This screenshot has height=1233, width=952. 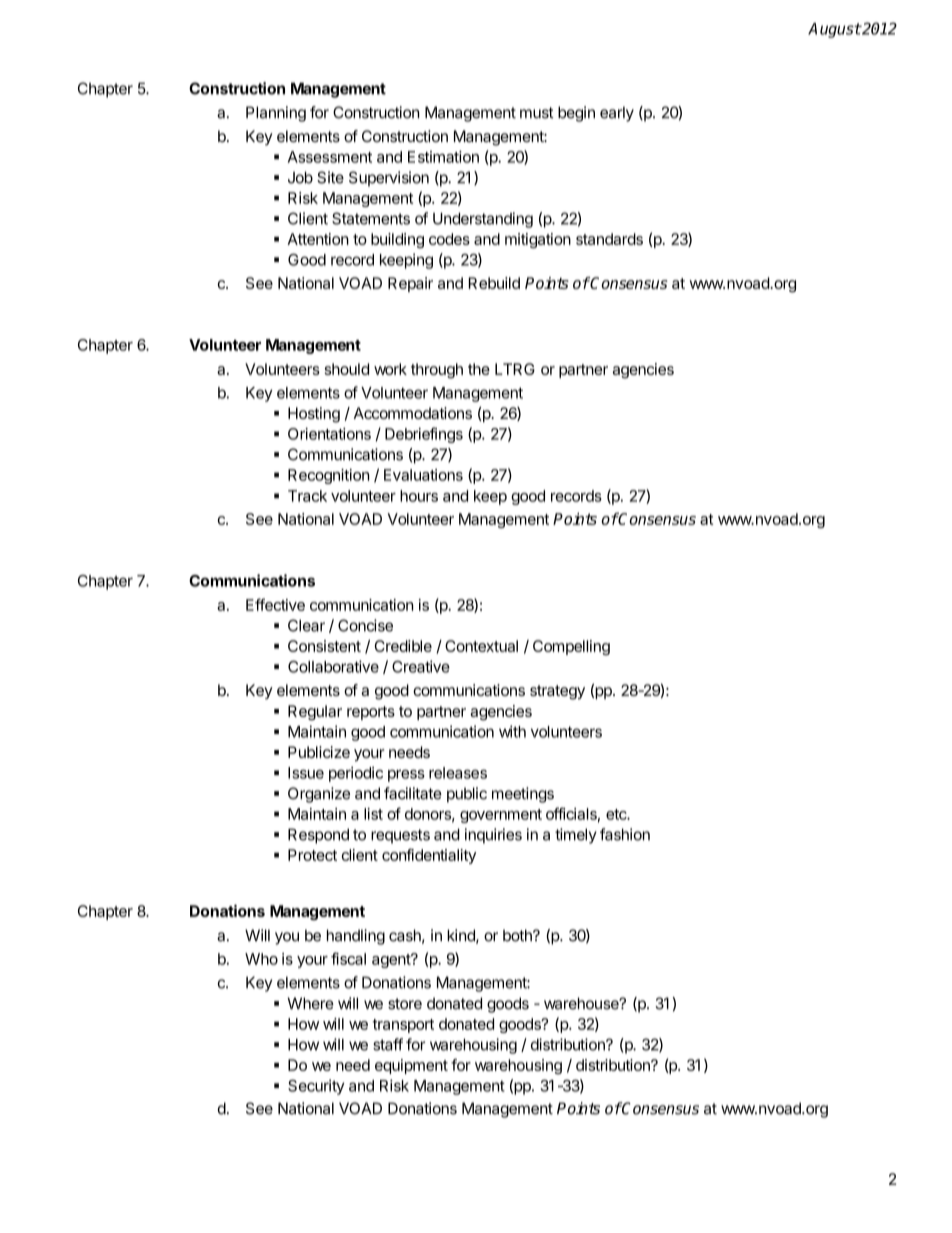 I want to click on strategy, so click(x=557, y=692).
